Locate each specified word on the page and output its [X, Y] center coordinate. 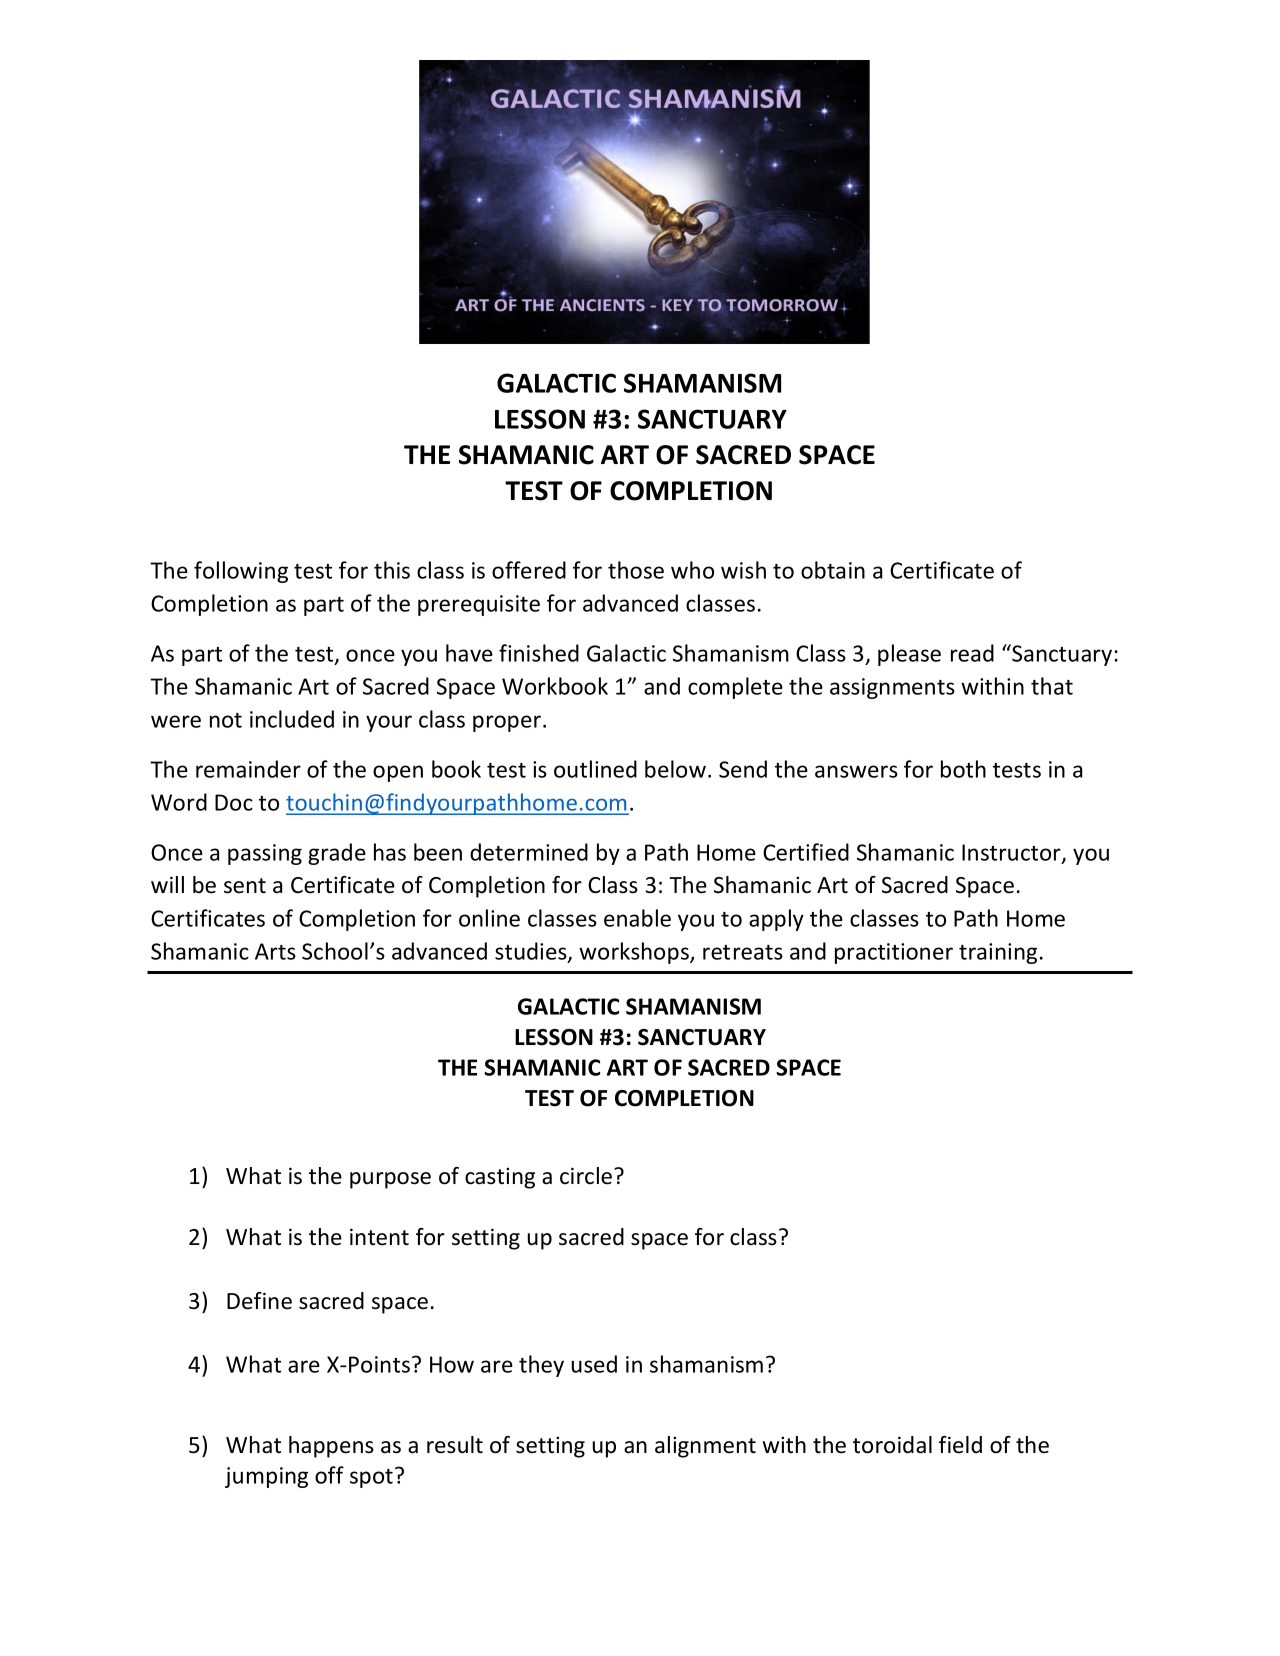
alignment [705, 1447]
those [636, 570]
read [972, 653]
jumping [266, 1477]
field [960, 1445]
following [241, 572]
